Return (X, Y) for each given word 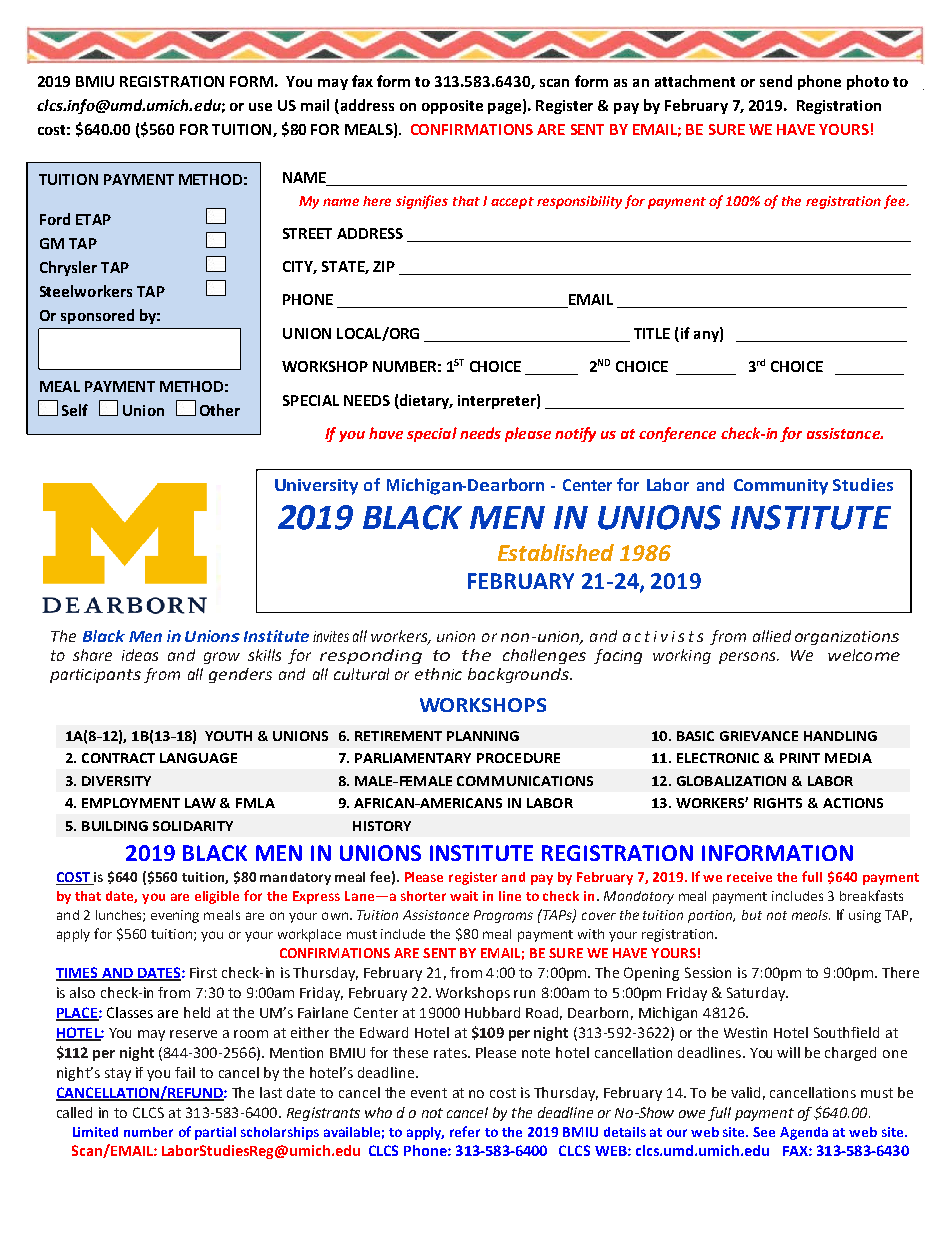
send (776, 81)
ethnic (438, 674)
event (429, 1093)
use (260, 107)
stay (118, 1074)
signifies (422, 202)
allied (772, 636)
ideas (140, 655)
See (764, 1132)
